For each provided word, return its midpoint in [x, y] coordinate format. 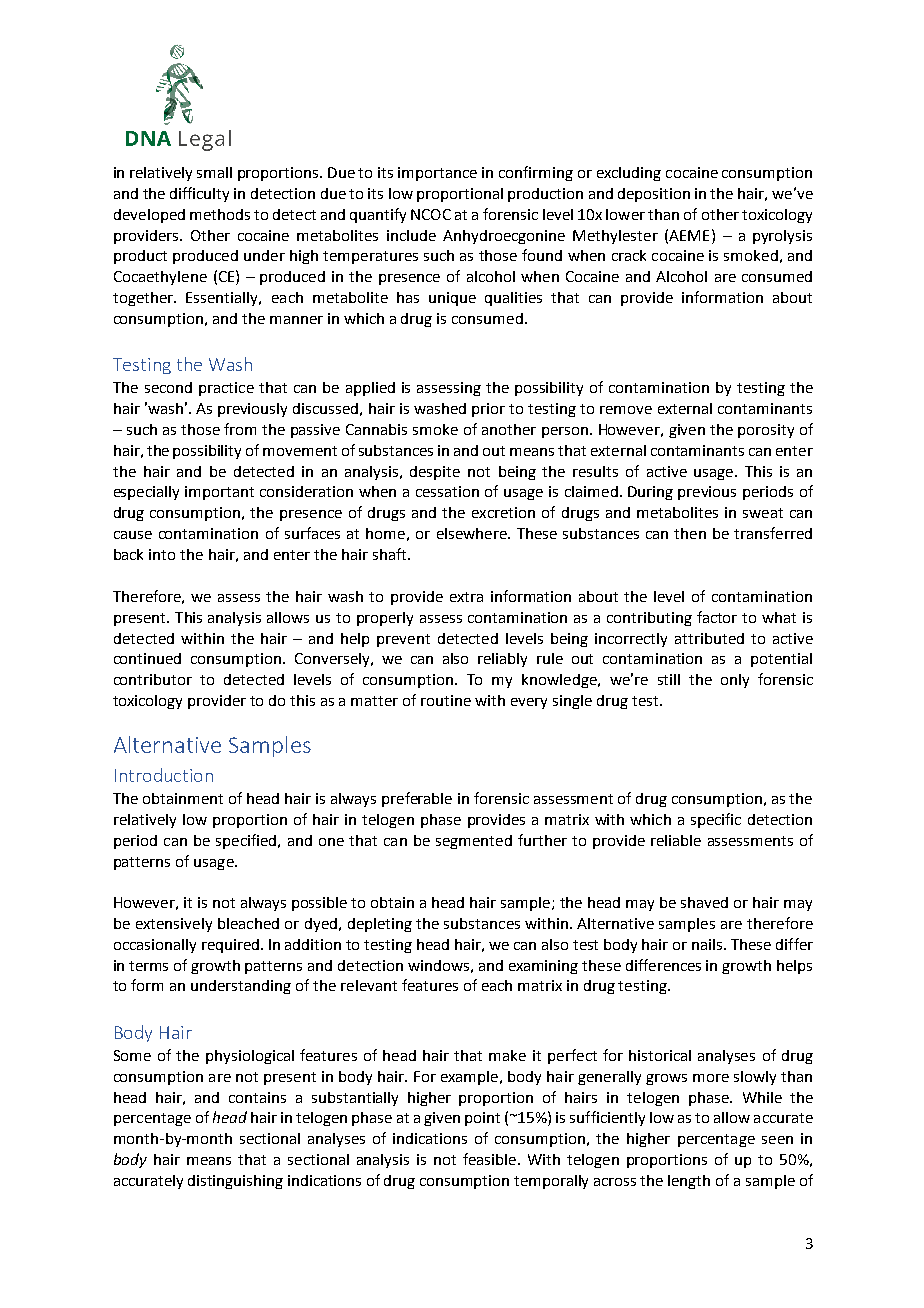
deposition [654, 195]
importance [437, 174]
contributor [153, 679]
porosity [766, 431]
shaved [704, 902]
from [240, 429]
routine [446, 700]
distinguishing [235, 1182]
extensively [174, 925]
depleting [380, 925]
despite [435, 473]
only [735, 681]
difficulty [199, 194]
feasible [489, 1159]
